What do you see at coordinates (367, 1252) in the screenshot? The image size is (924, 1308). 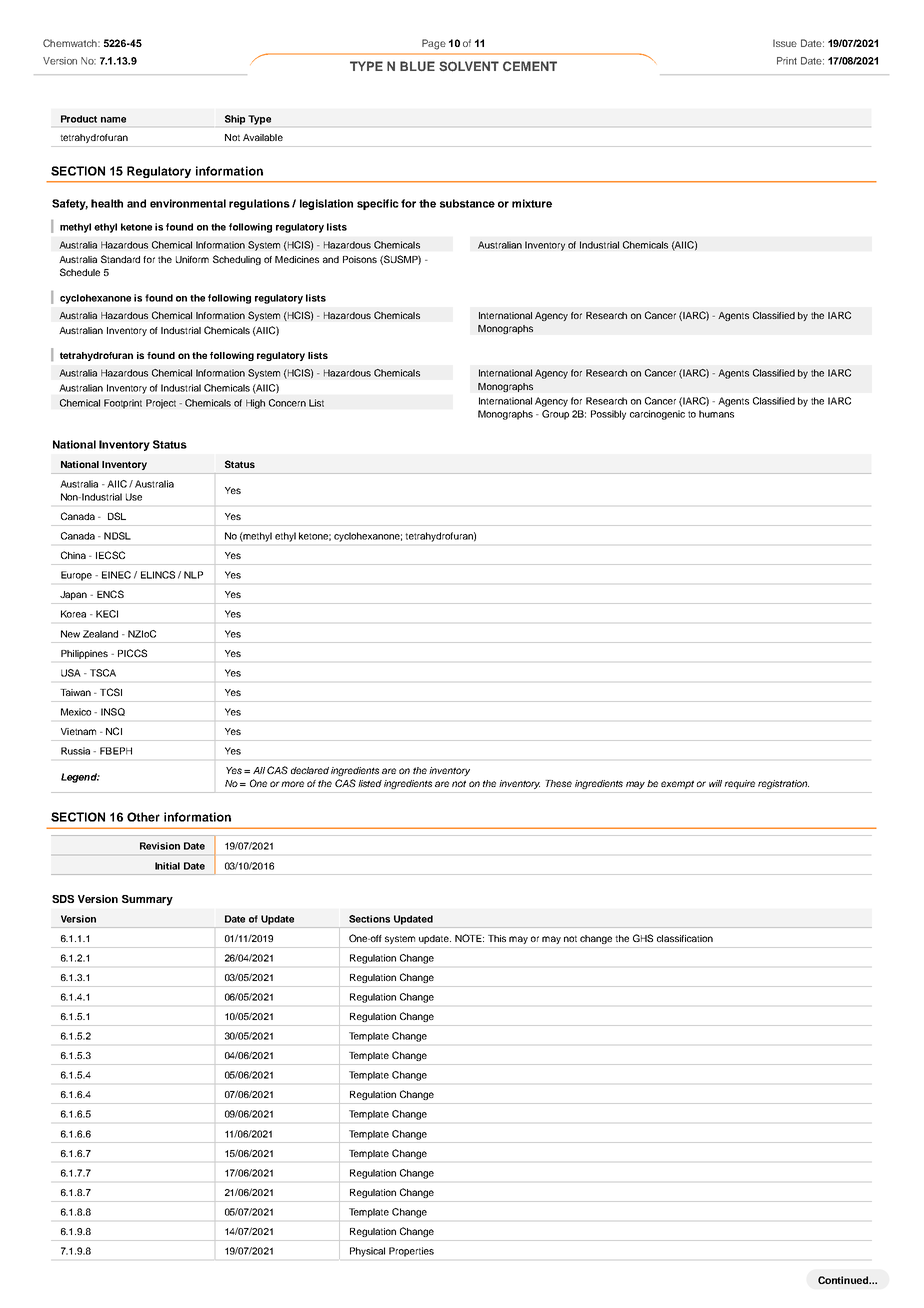 I see `Physical` at bounding box center [367, 1252].
